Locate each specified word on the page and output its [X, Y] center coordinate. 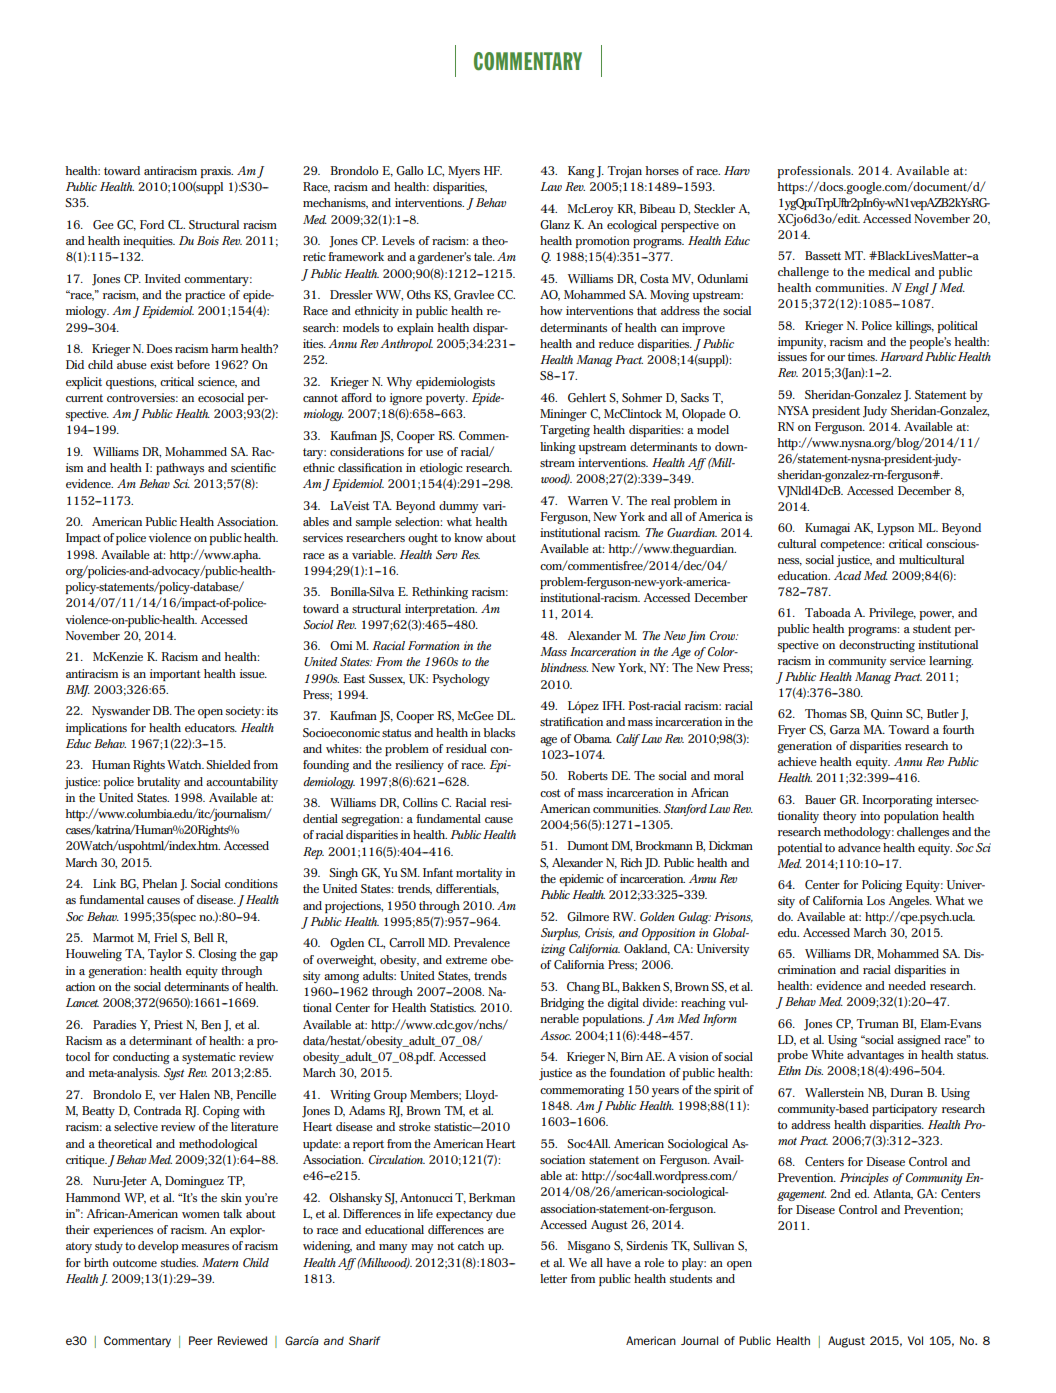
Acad [847, 575]
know [468, 537]
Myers [464, 172]
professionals [815, 172]
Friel [165, 937]
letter [553, 1278]
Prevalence [482, 942]
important [175, 675]
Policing [882, 886]
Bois [208, 240]
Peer [201, 1340]
